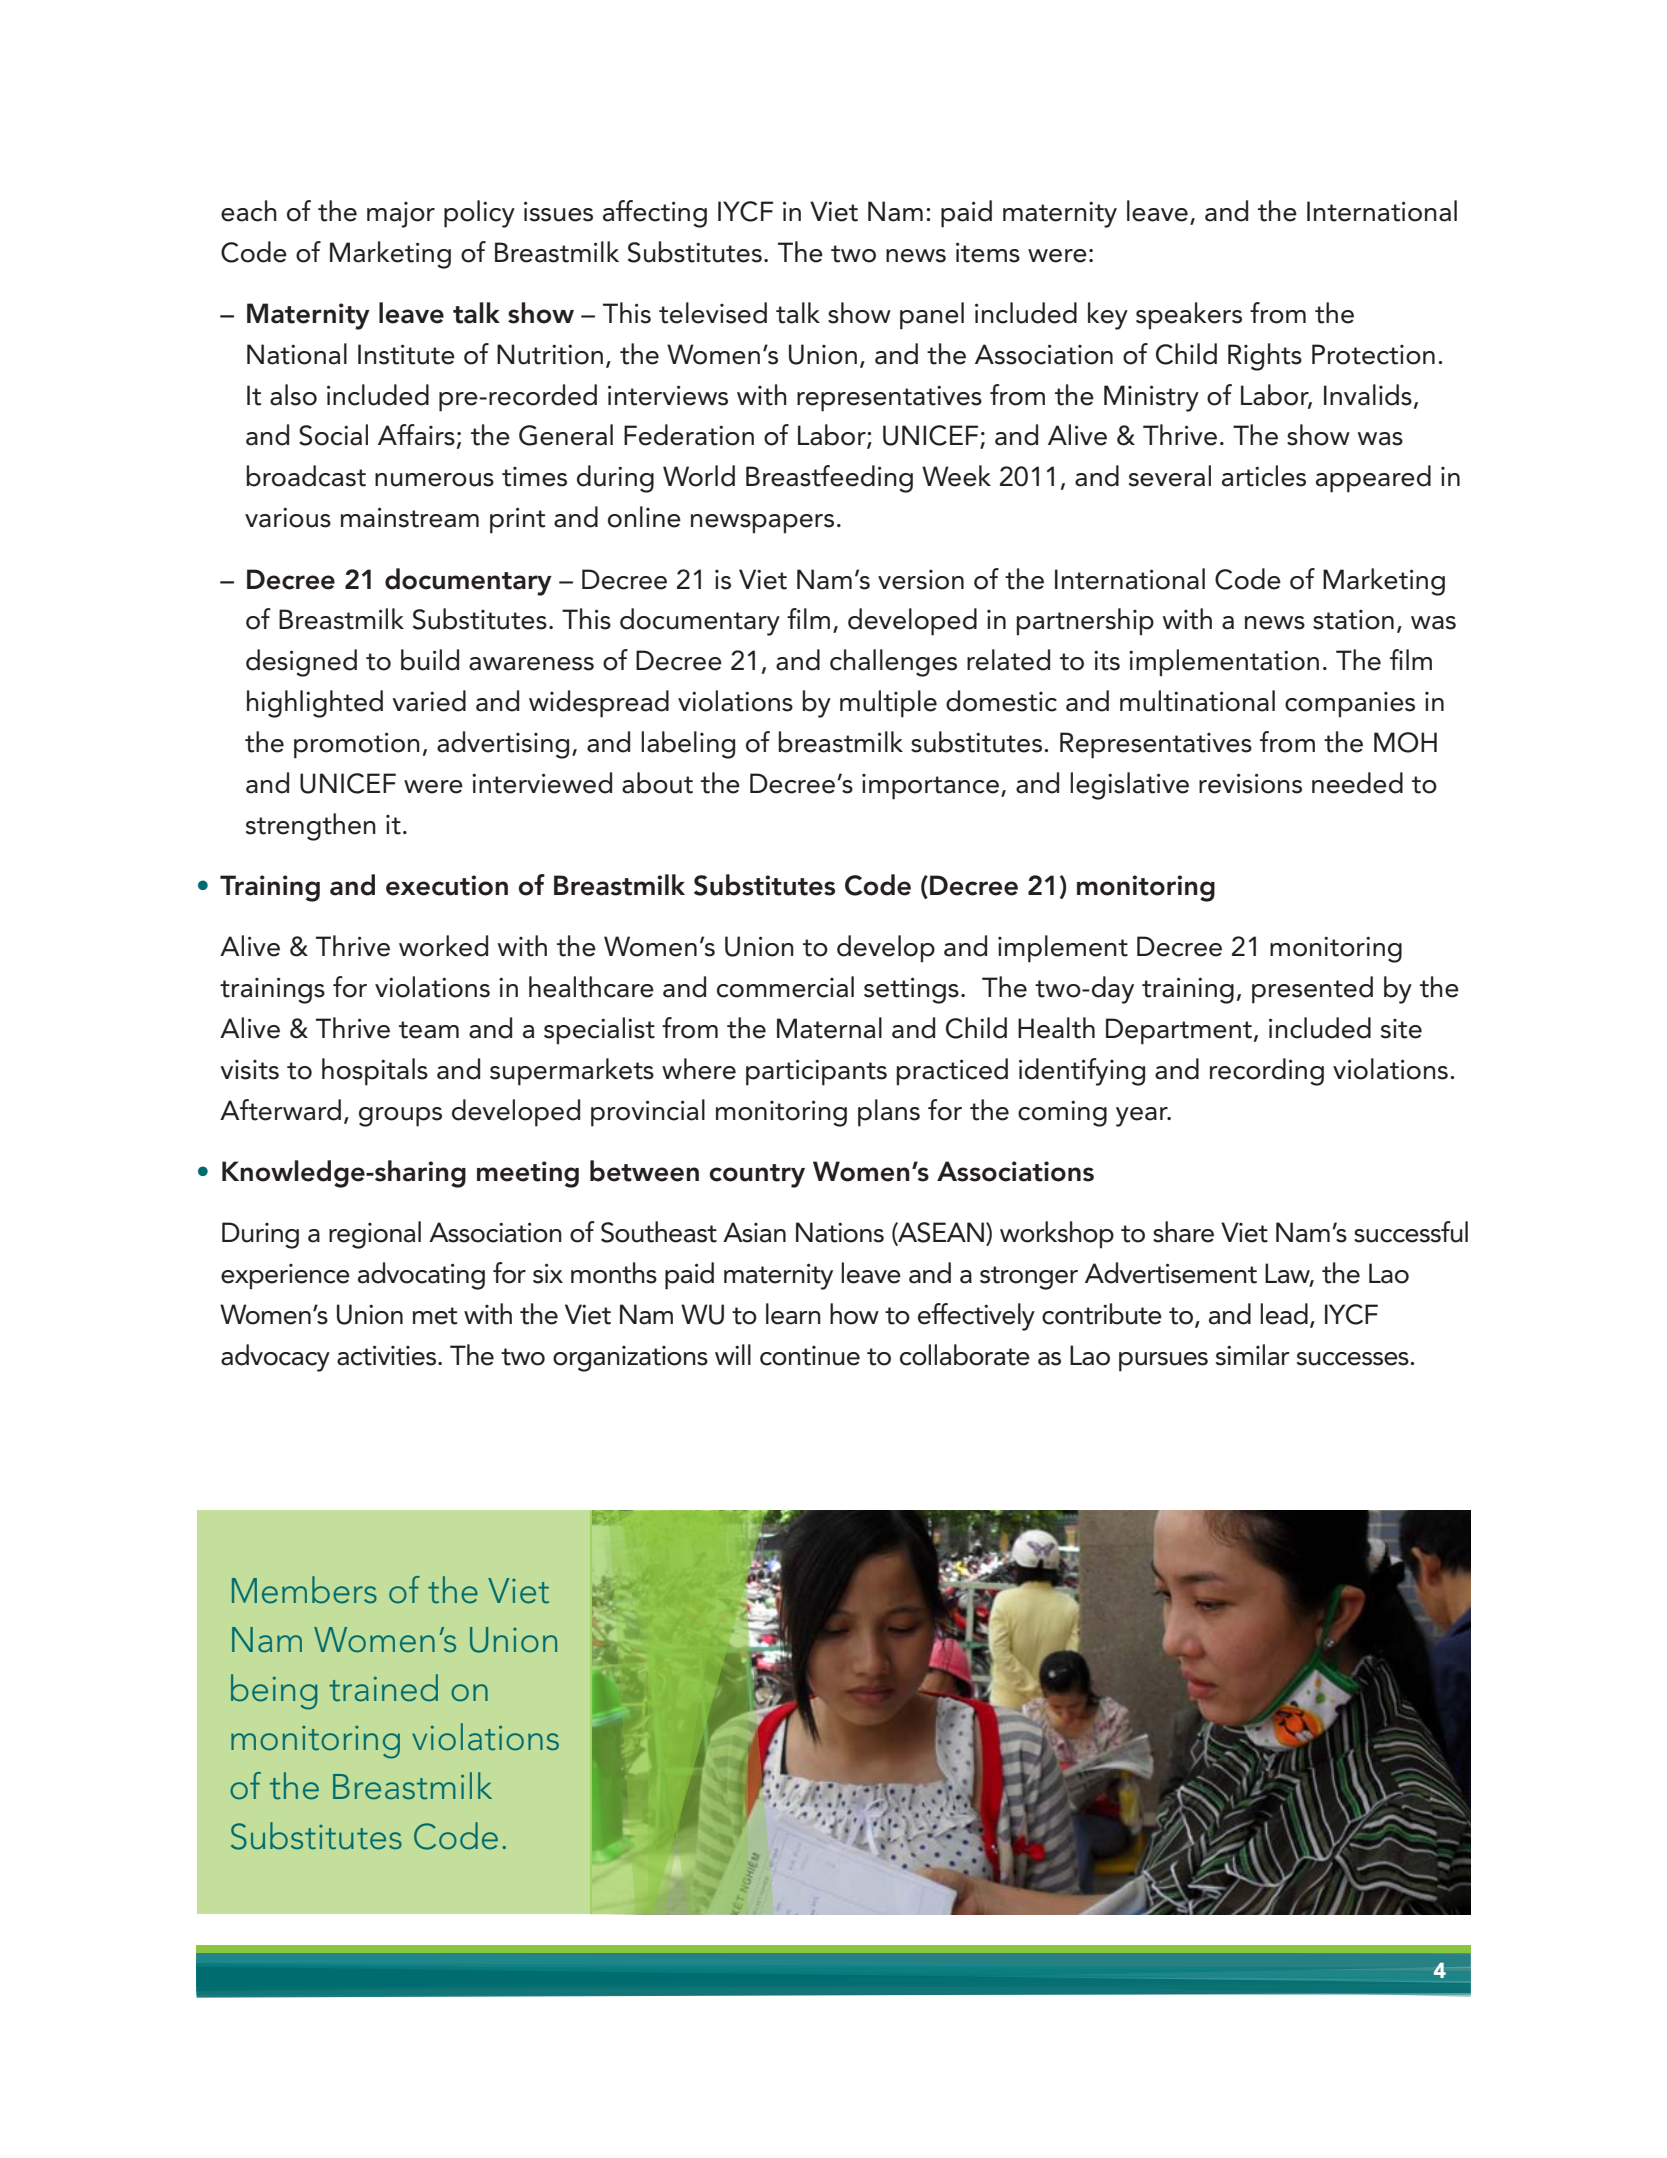 This screenshot has width=1667, height=2158. Describe the element at coordinates (810, 1356) in the screenshot. I see `continue` at that location.
